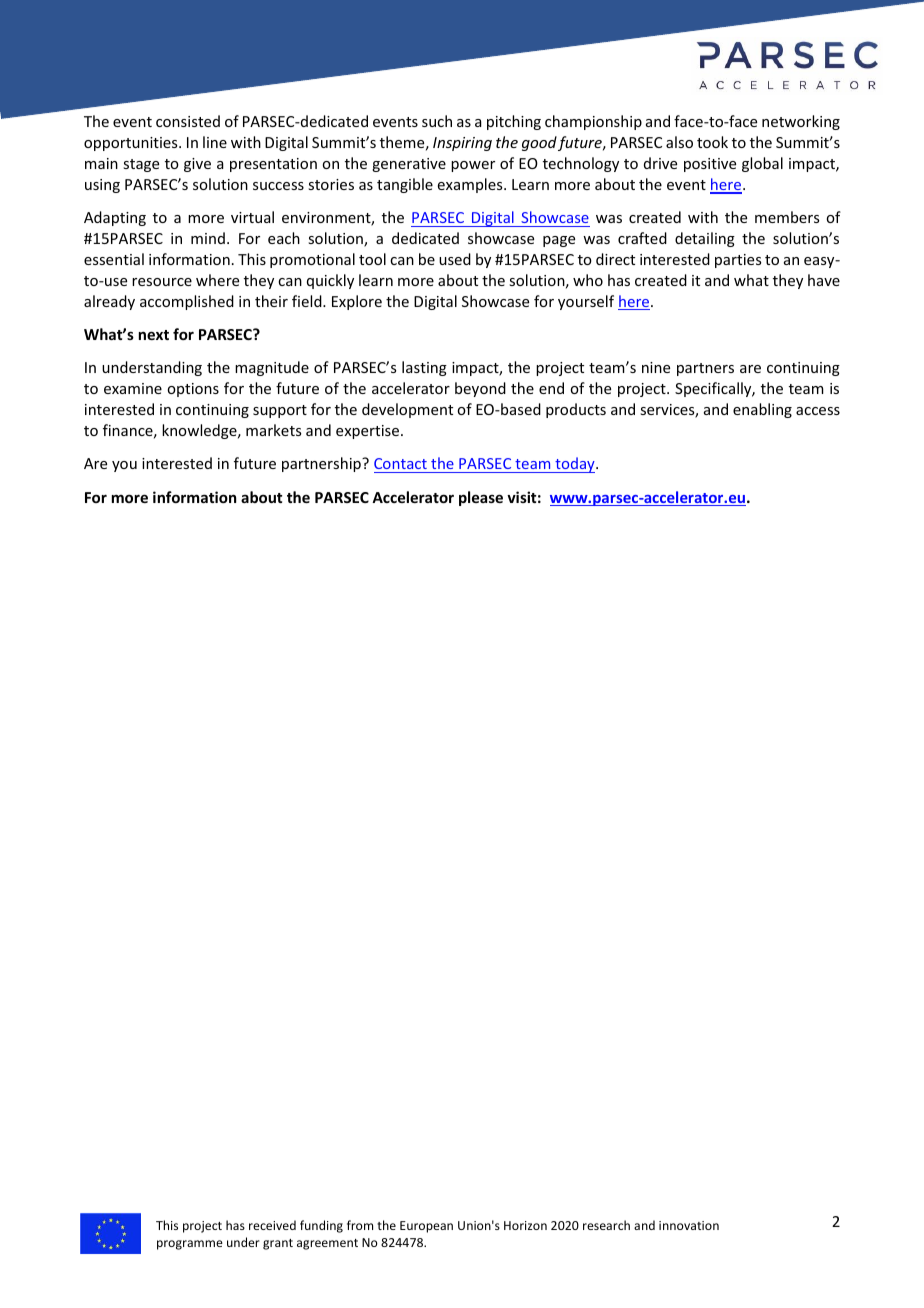 This screenshot has width=924, height=1308. What do you see at coordinates (400, 463) in the screenshot?
I see `Contact` at bounding box center [400, 463].
